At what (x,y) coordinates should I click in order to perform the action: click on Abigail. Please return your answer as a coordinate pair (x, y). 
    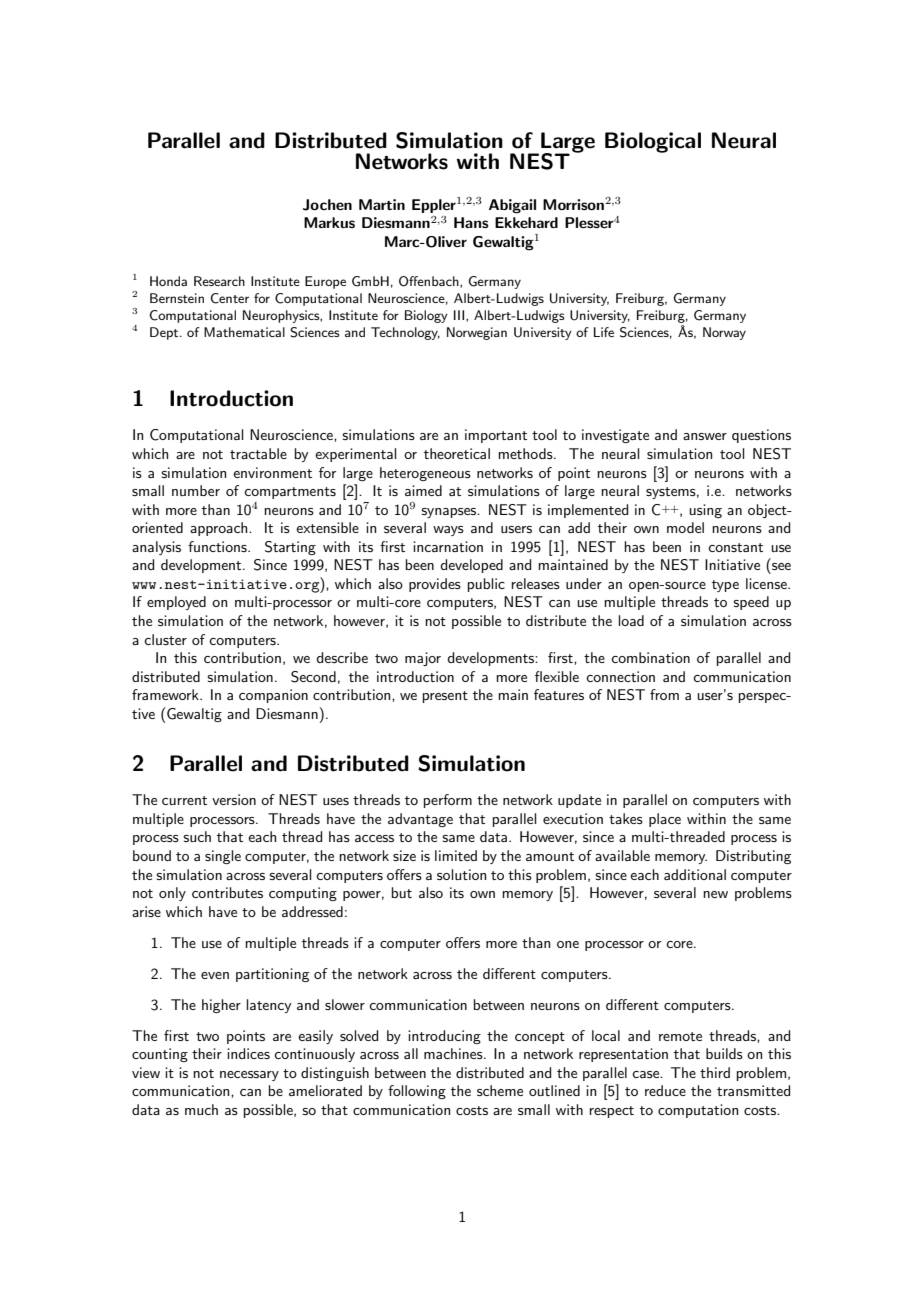
    Looking at the image, I should click on (512, 206).
